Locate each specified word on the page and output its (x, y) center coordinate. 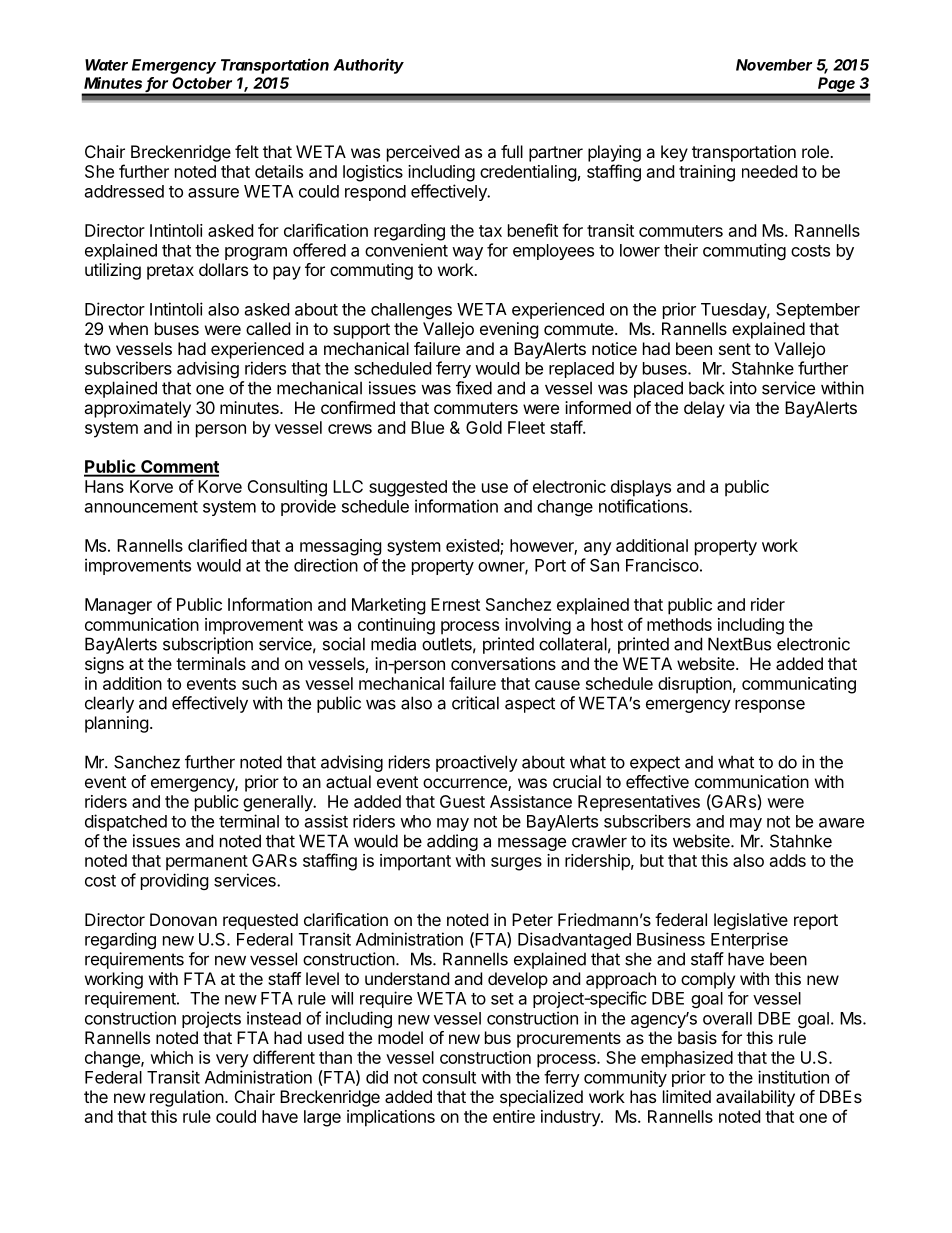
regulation (187, 1098)
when (128, 328)
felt (247, 151)
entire (514, 1116)
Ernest (455, 604)
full (512, 151)
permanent (207, 863)
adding (452, 842)
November (774, 65)
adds (788, 860)
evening (509, 330)
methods (679, 624)
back (706, 388)
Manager (118, 606)
